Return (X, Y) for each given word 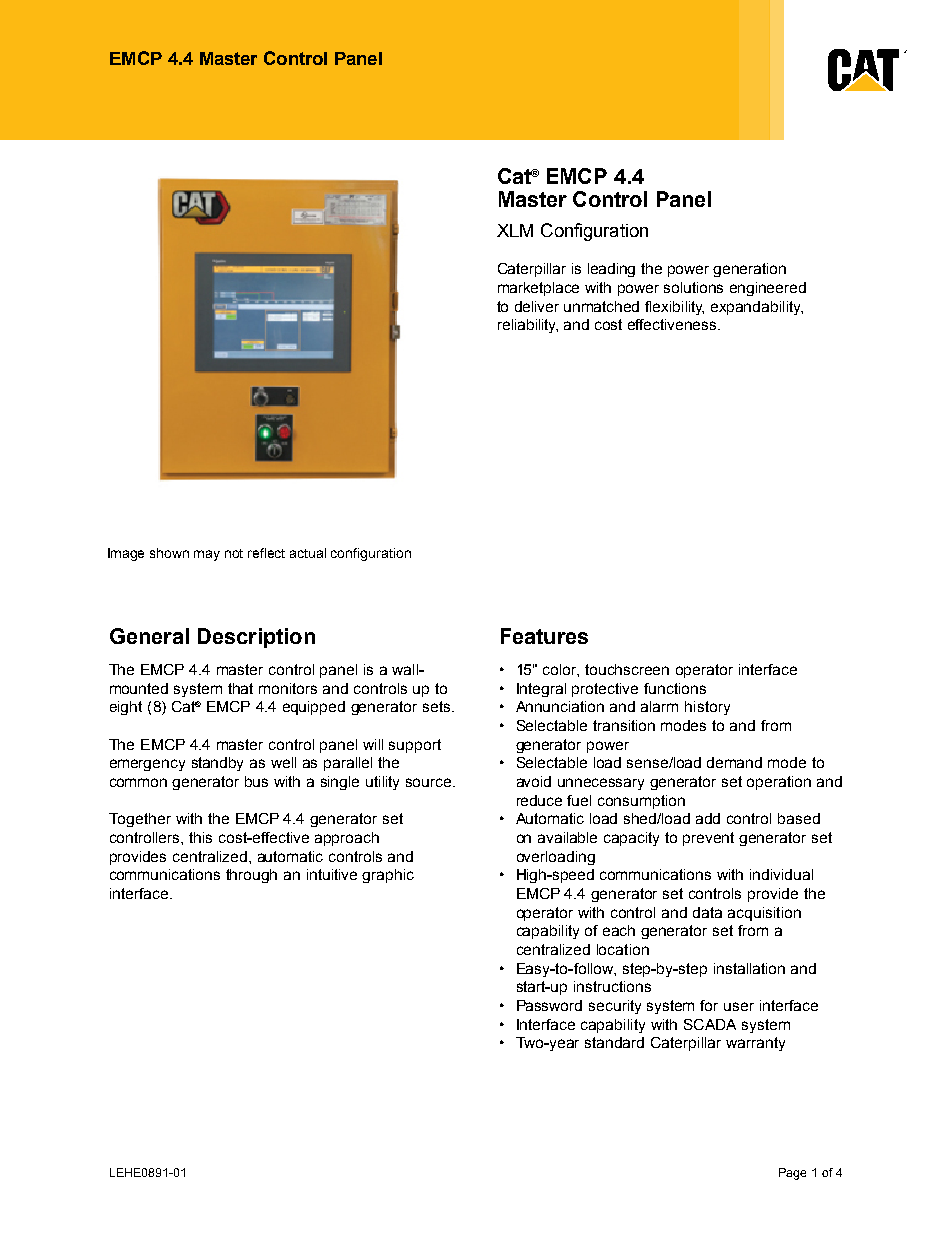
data (707, 912)
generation (749, 270)
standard (614, 1042)
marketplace (538, 289)
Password (549, 1005)
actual (308, 553)
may (207, 555)
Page (792, 1174)
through (251, 876)
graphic (388, 876)
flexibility (674, 308)
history (707, 708)
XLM (515, 230)
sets (436, 706)
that (240, 688)
